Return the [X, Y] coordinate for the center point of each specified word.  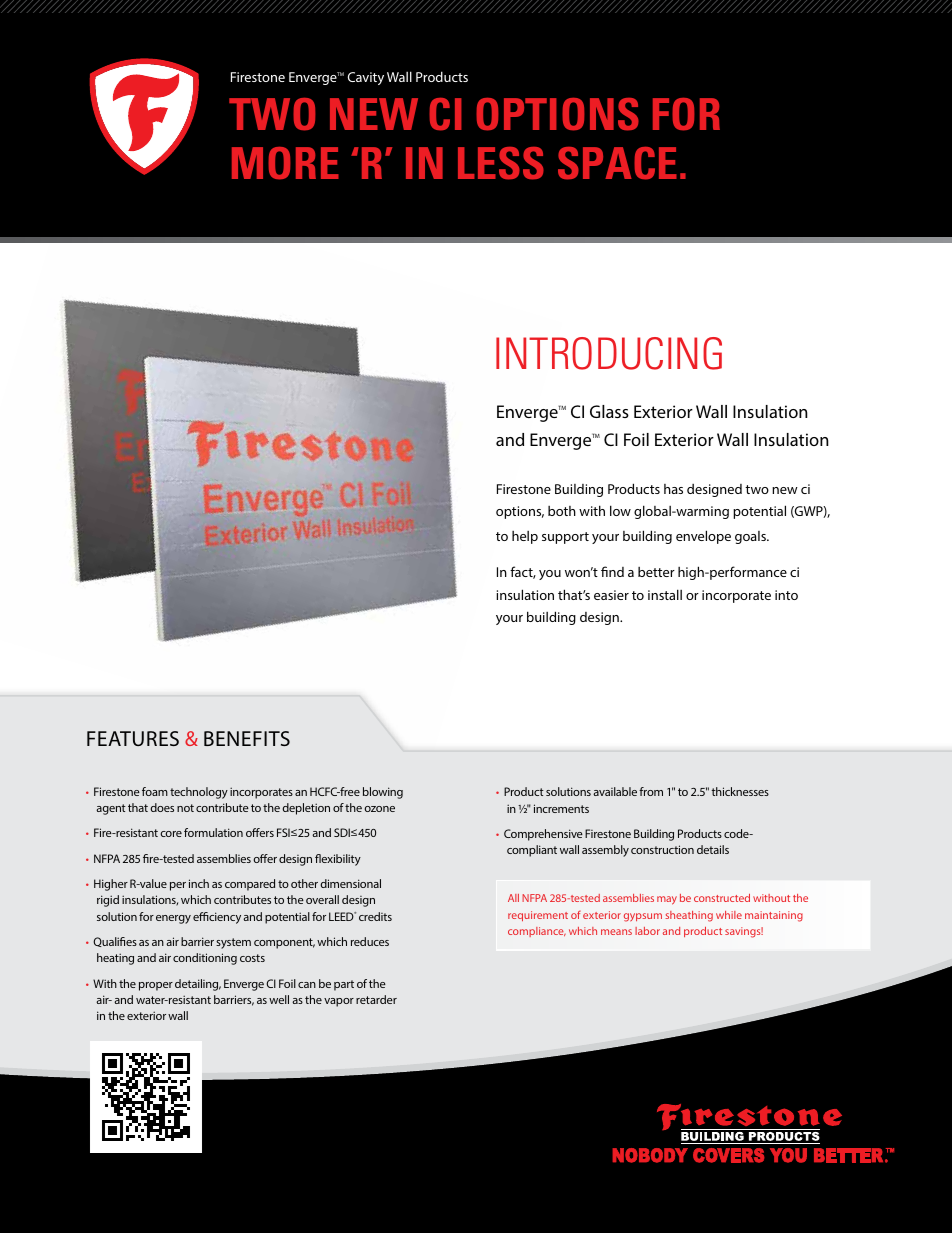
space [617, 163]
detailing [198, 985]
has [673, 489]
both [562, 511]
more [285, 163]
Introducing [609, 353]
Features [133, 738]
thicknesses [740, 791]
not [185, 808]
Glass [609, 411]
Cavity [366, 78]
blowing [383, 793]
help [525, 537]
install [665, 594]
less [501, 163]
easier [611, 595]
